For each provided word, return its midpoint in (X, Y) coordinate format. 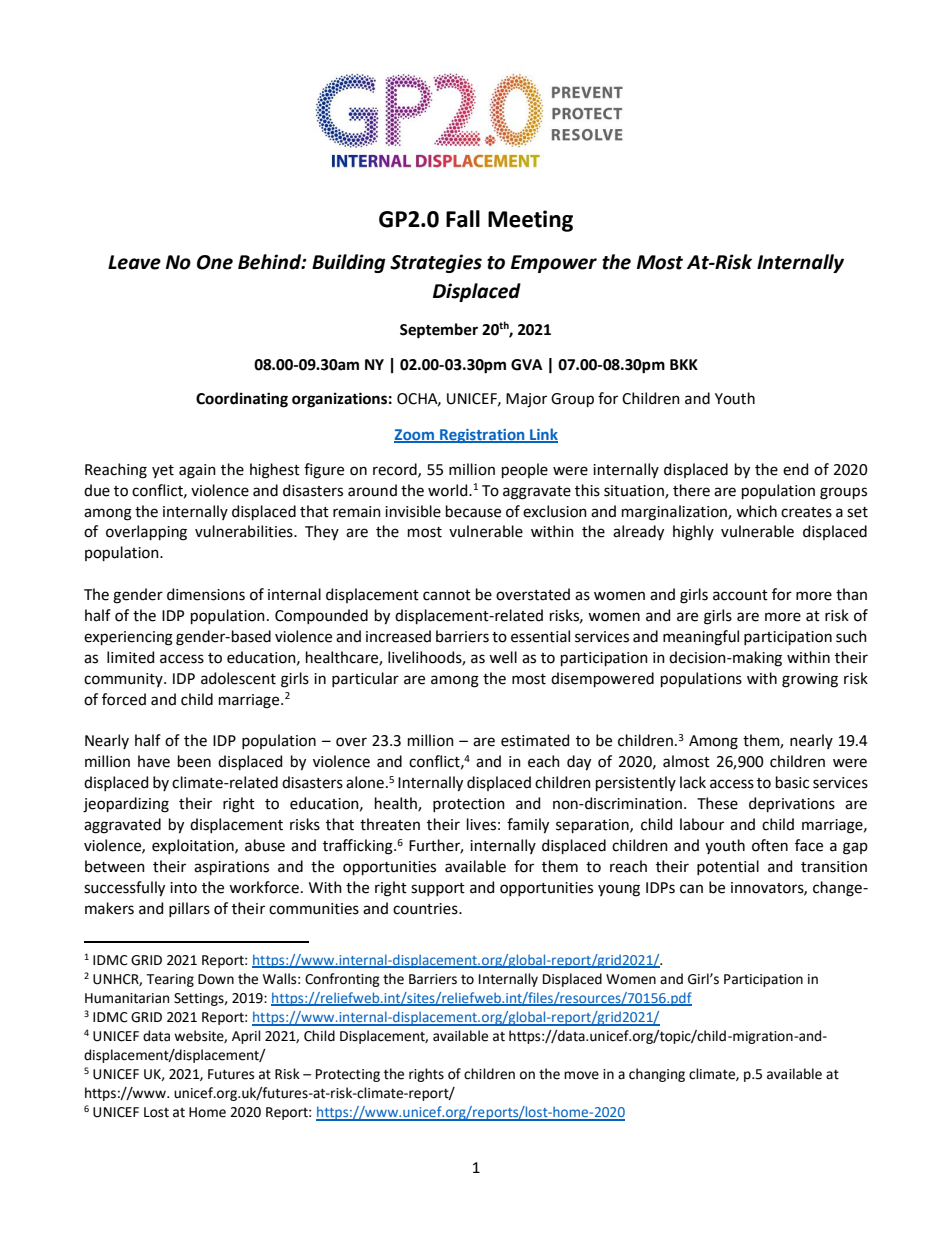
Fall (463, 219)
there (691, 490)
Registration (482, 436)
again (197, 471)
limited (130, 657)
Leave (134, 262)
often (770, 845)
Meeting (530, 221)
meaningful (701, 638)
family (528, 826)
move (581, 1075)
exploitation (194, 846)
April (246, 1037)
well (503, 657)
